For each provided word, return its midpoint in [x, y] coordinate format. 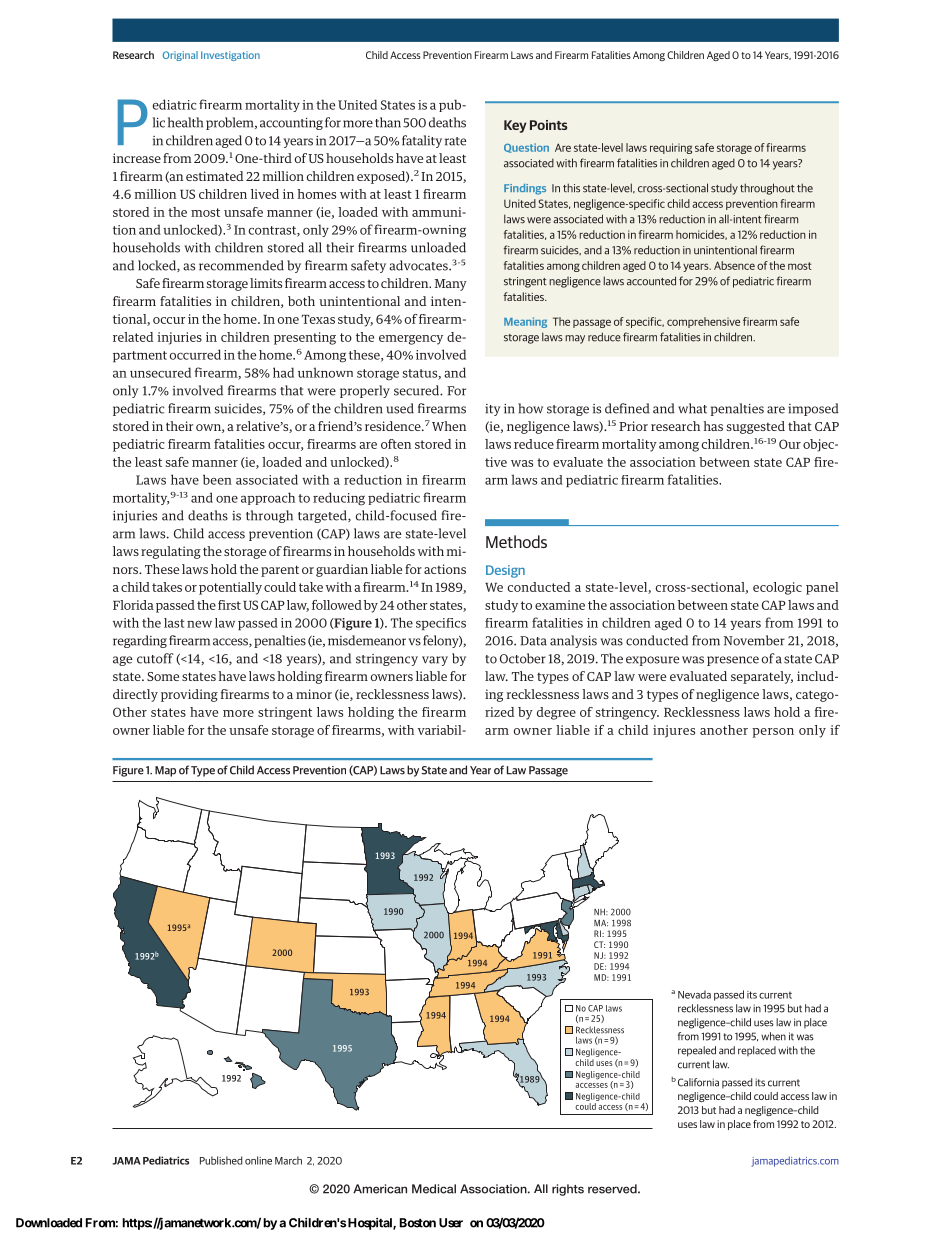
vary [435, 661]
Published [221, 1160]
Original [180, 56]
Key [515, 126]
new [199, 624]
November [754, 640]
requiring [671, 148]
